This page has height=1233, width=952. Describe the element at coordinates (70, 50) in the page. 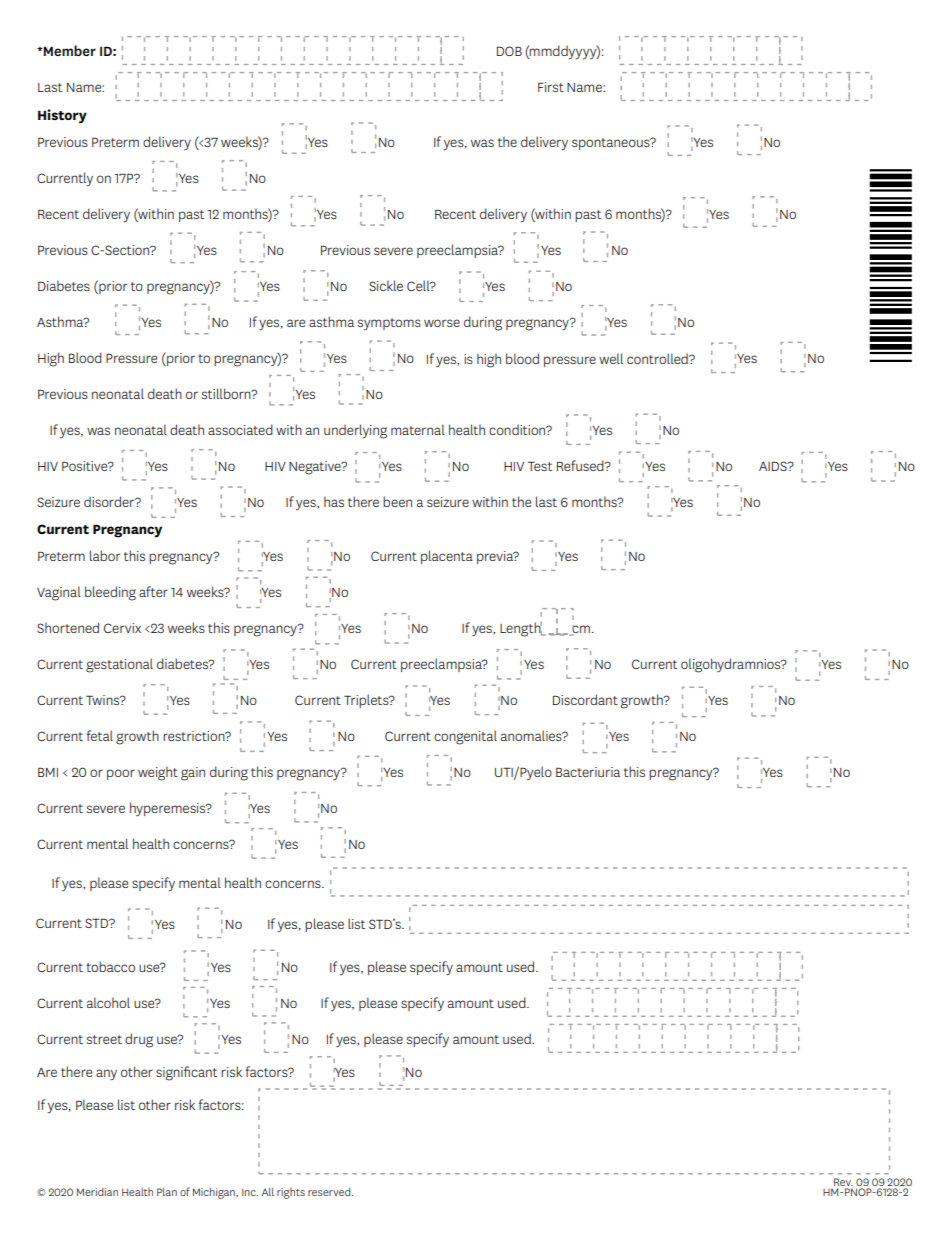

I see `Member` at that location.
